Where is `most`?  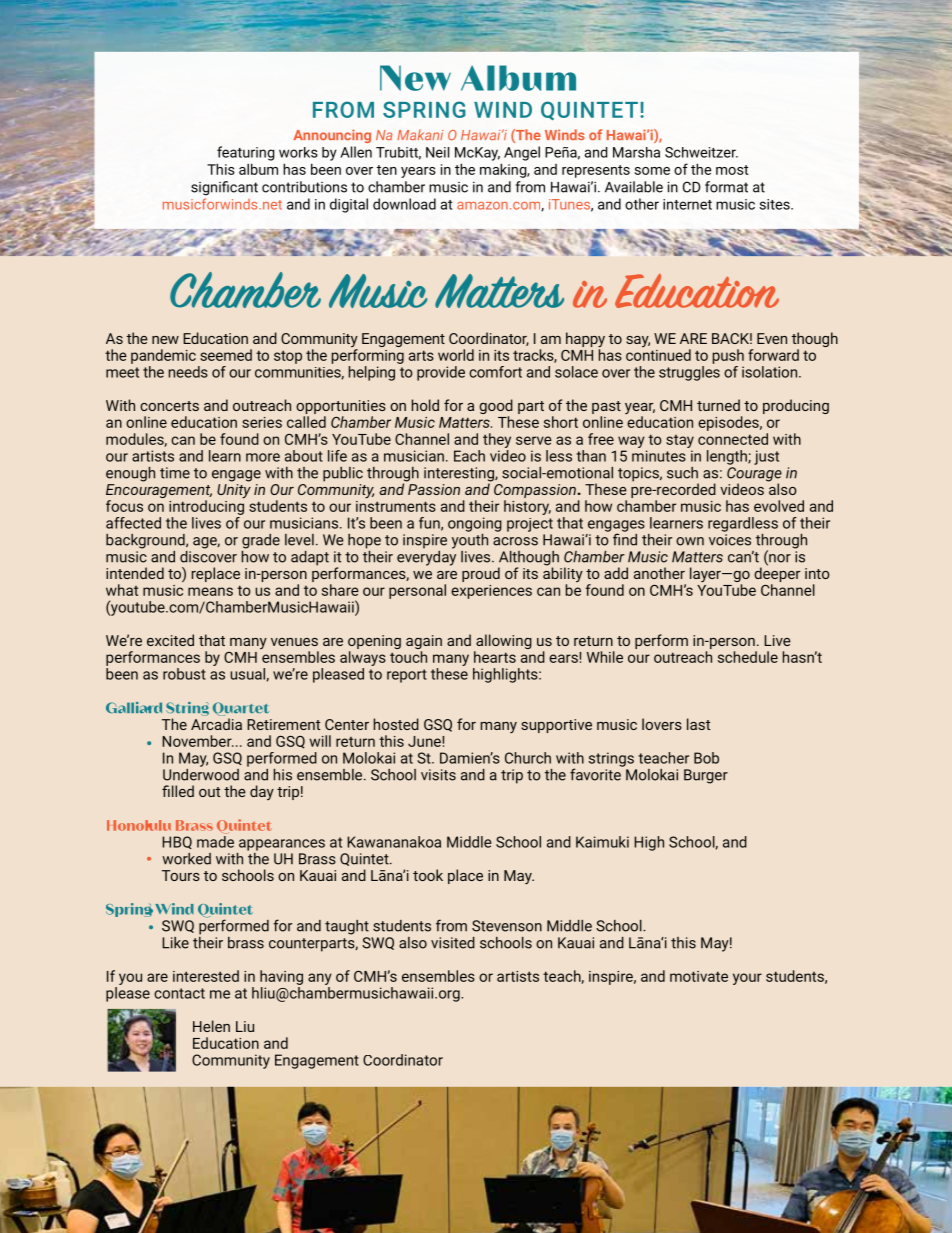 most is located at coordinates (732, 170).
